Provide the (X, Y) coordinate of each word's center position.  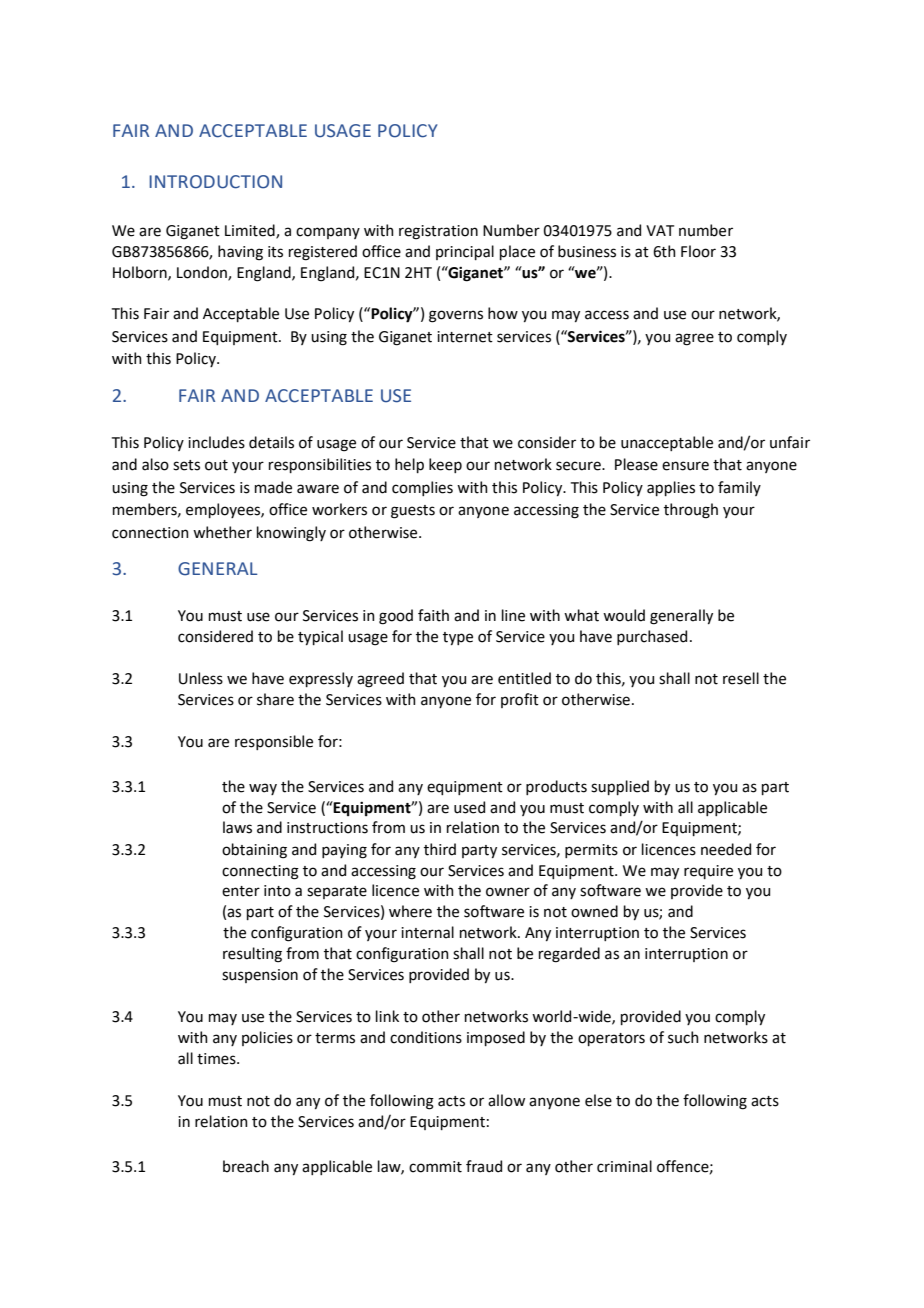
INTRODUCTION (215, 182)
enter (241, 891)
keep (445, 465)
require (708, 872)
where (410, 911)
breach (246, 1166)
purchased (652, 637)
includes (216, 442)
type (458, 638)
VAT (660, 230)
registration (438, 232)
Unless (201, 678)
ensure (685, 466)
